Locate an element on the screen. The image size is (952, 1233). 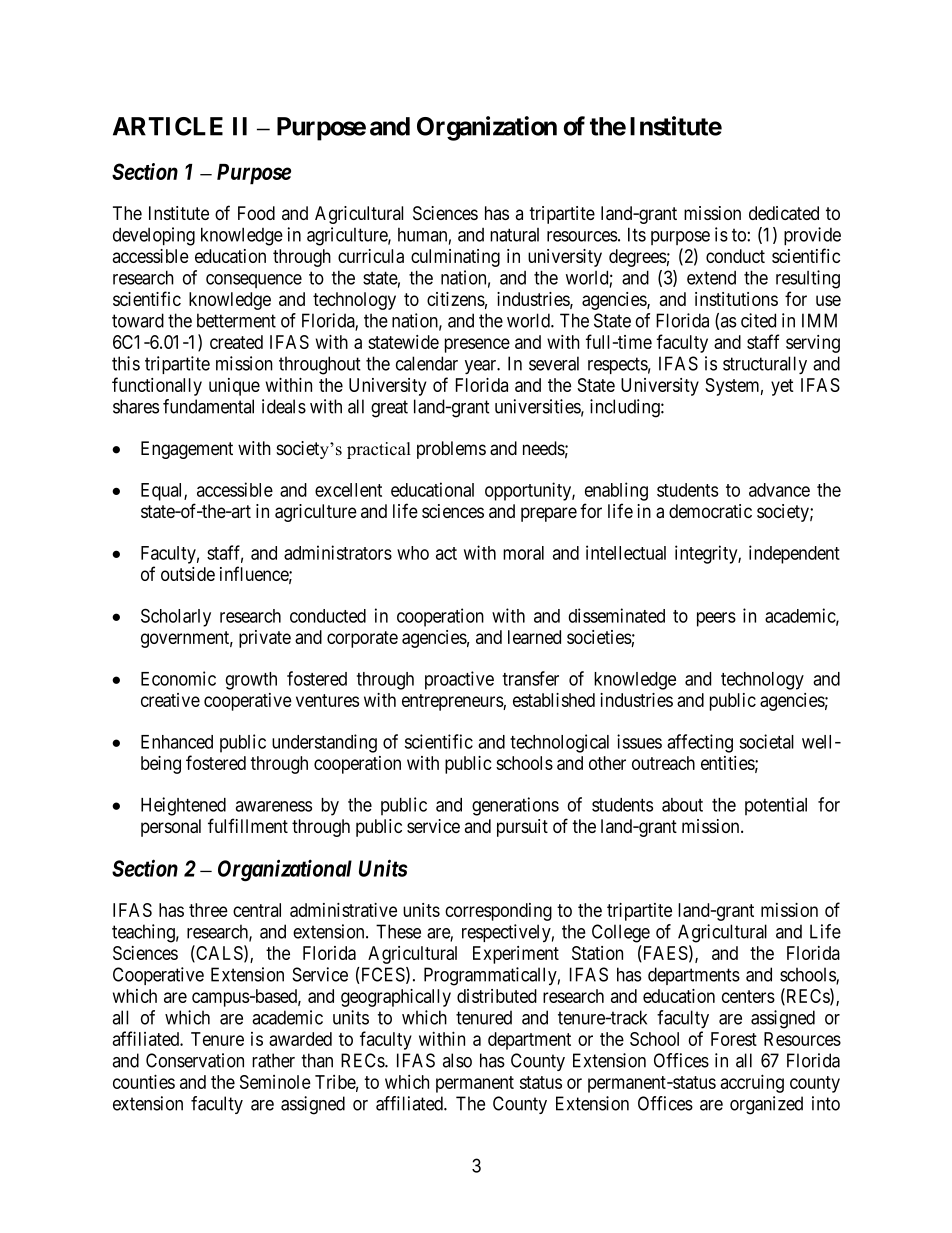
ARTICLE is located at coordinates (168, 126).
